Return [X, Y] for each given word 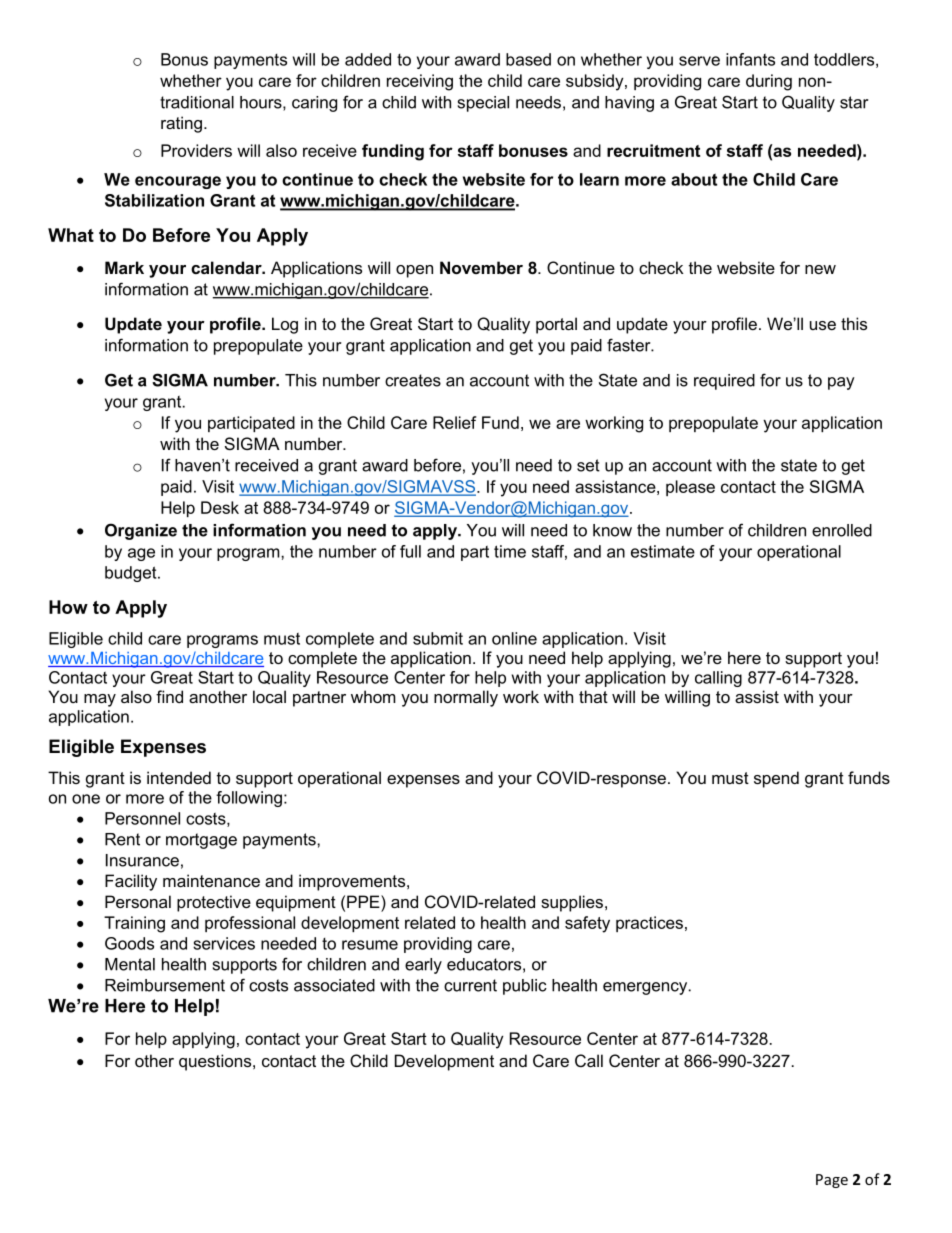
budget [132, 574]
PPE [364, 901]
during [769, 82]
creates [413, 380]
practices [649, 924]
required [724, 382]
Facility [131, 882]
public [525, 987]
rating [181, 124]
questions [216, 1062]
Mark [124, 267]
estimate [663, 551]
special [483, 104]
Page [832, 1181]
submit [438, 638]
